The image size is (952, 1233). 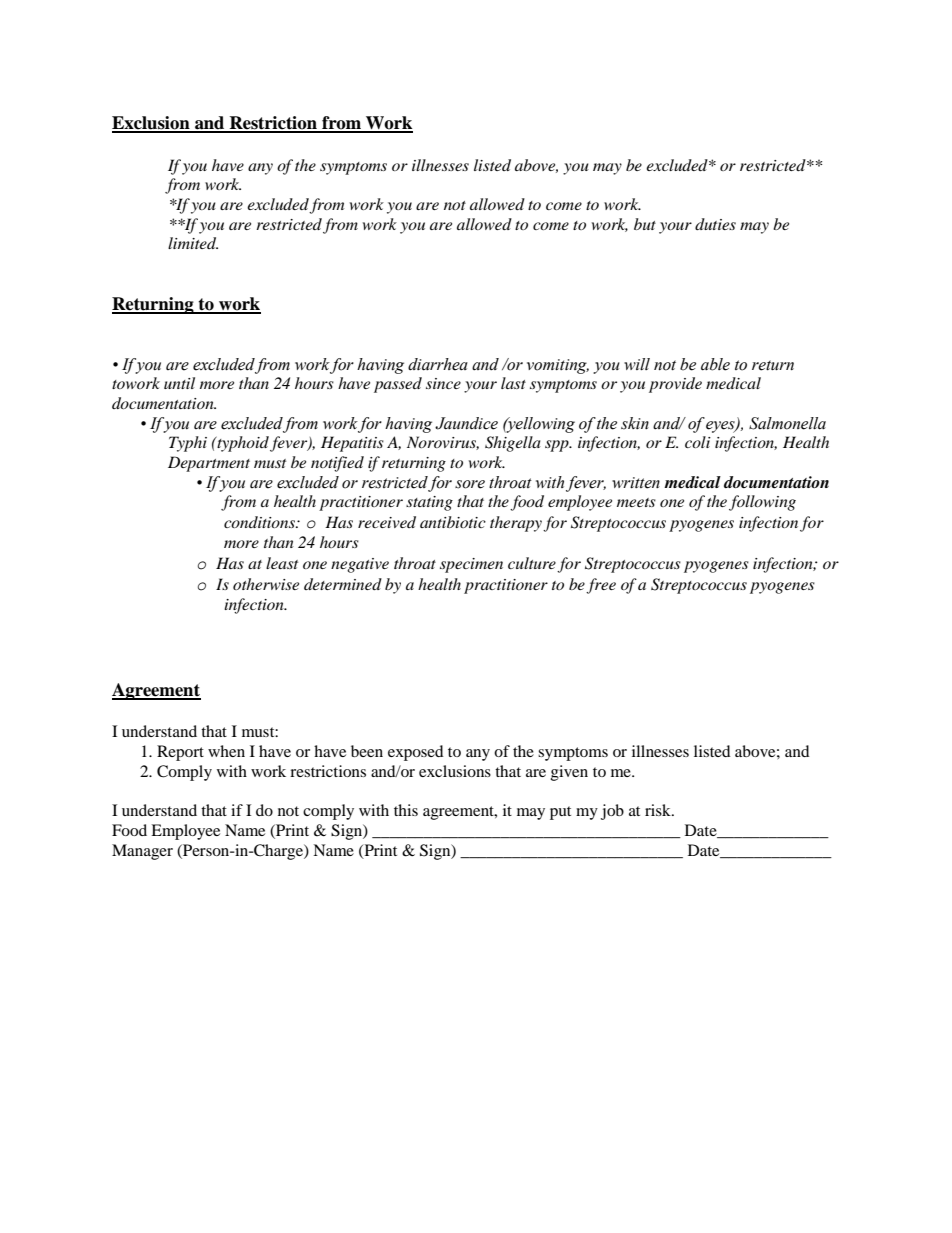 I want to click on Manager, so click(x=142, y=852).
